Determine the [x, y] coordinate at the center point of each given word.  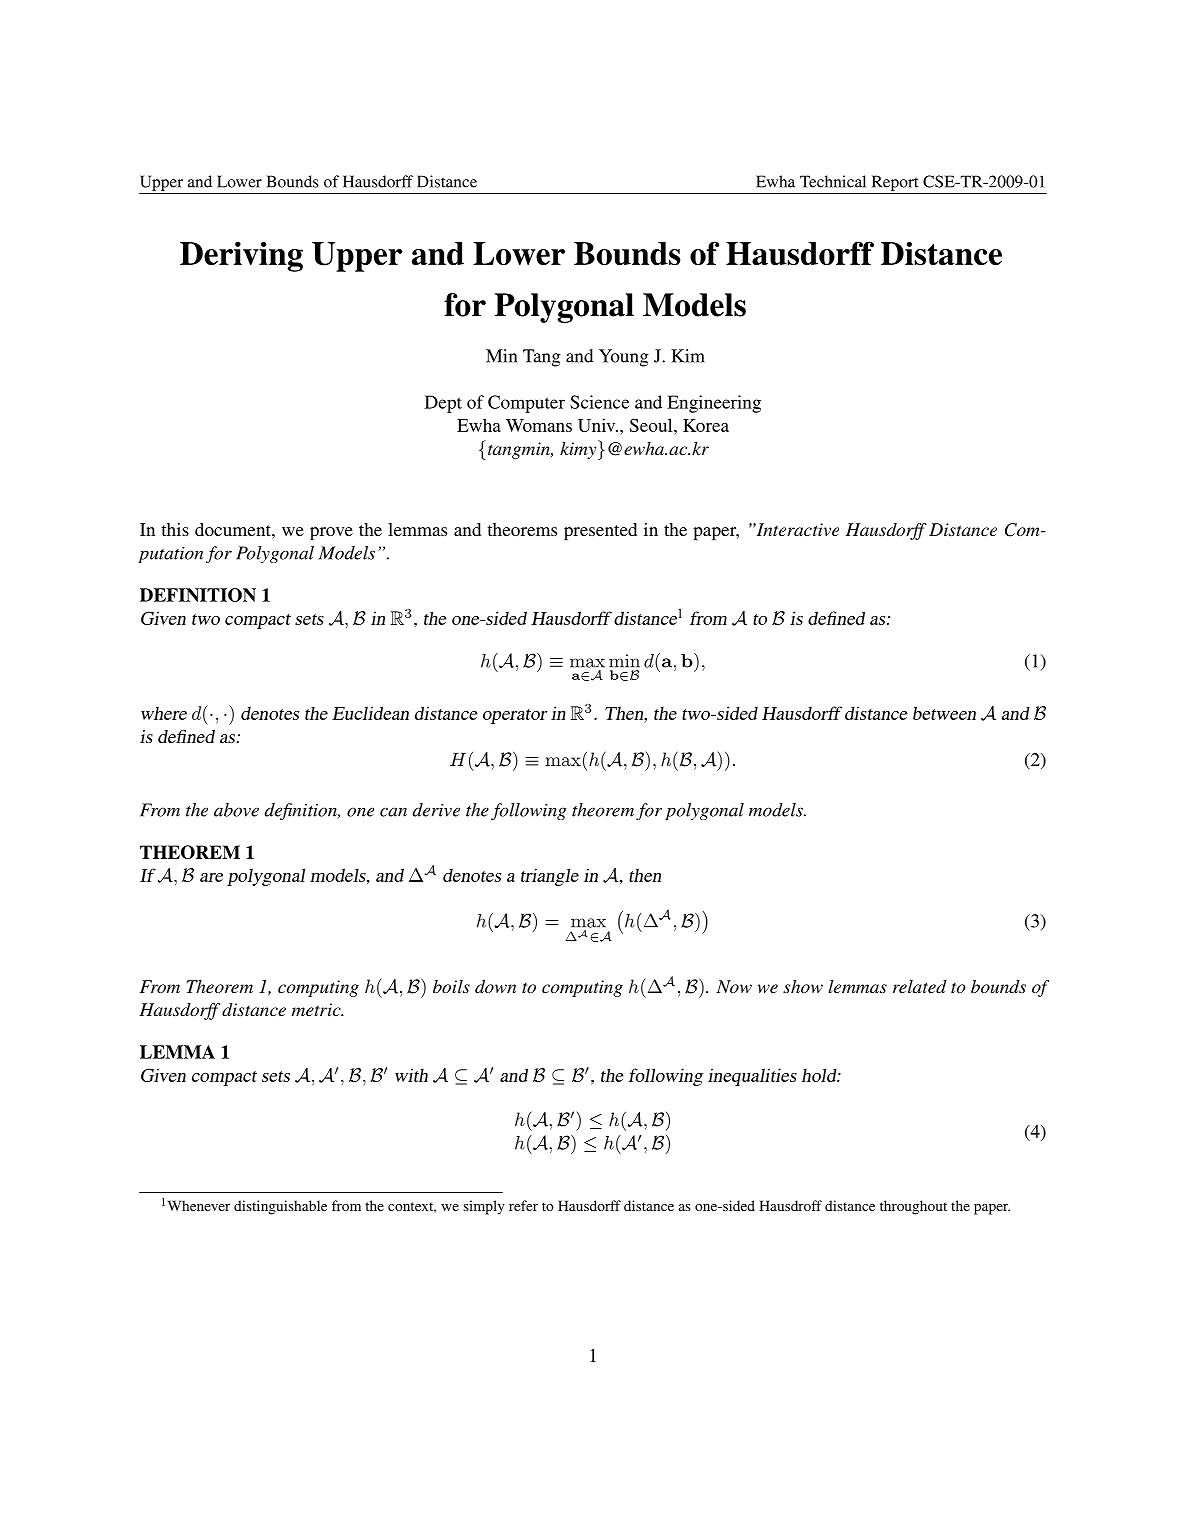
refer [523, 1205]
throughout [913, 1207]
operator [515, 716]
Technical [833, 181]
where [164, 713]
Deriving [241, 256]
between [944, 713]
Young [624, 358]
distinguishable [280, 1207]
